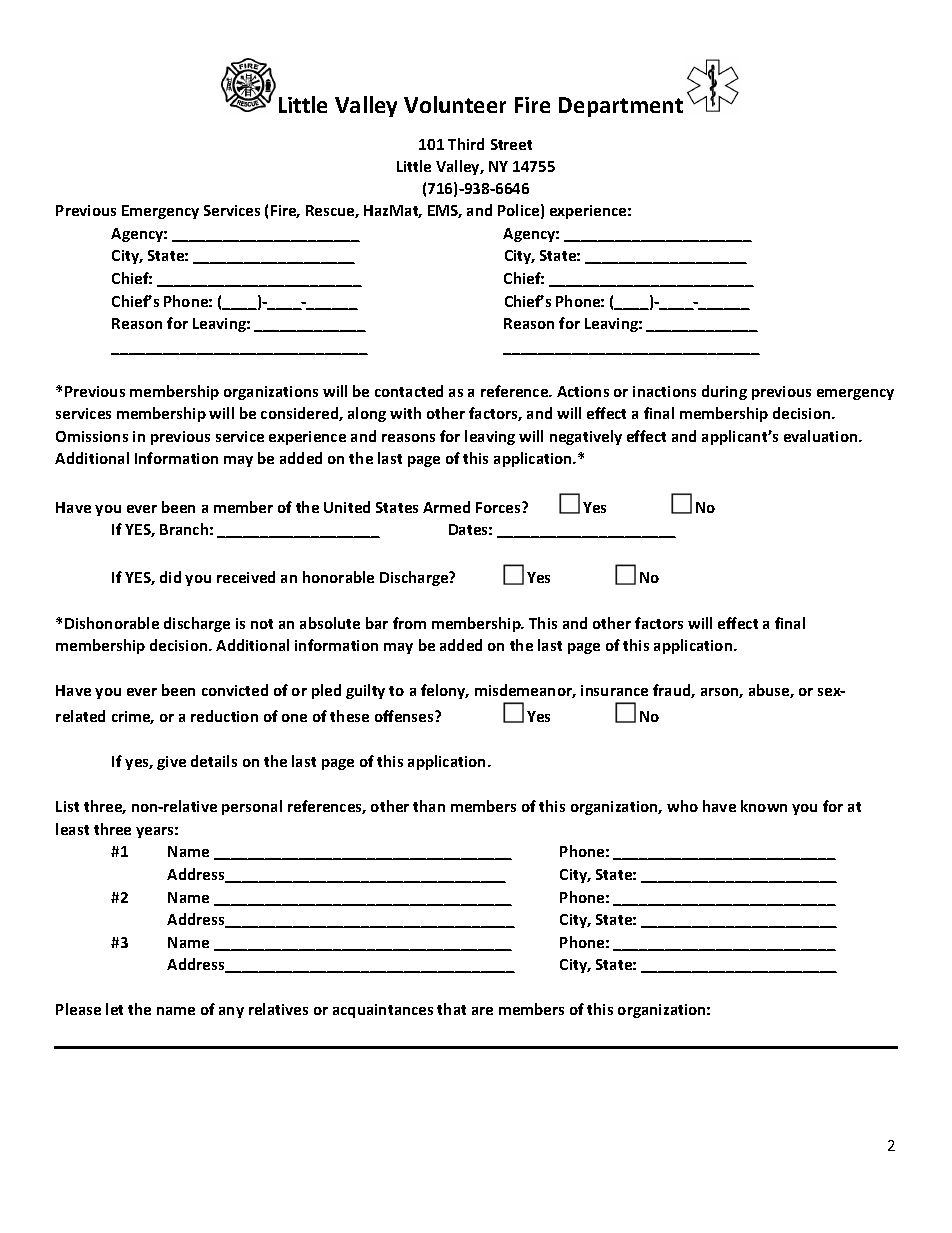  Describe the element at coordinates (482, 1011) in the screenshot. I see `are` at that location.
